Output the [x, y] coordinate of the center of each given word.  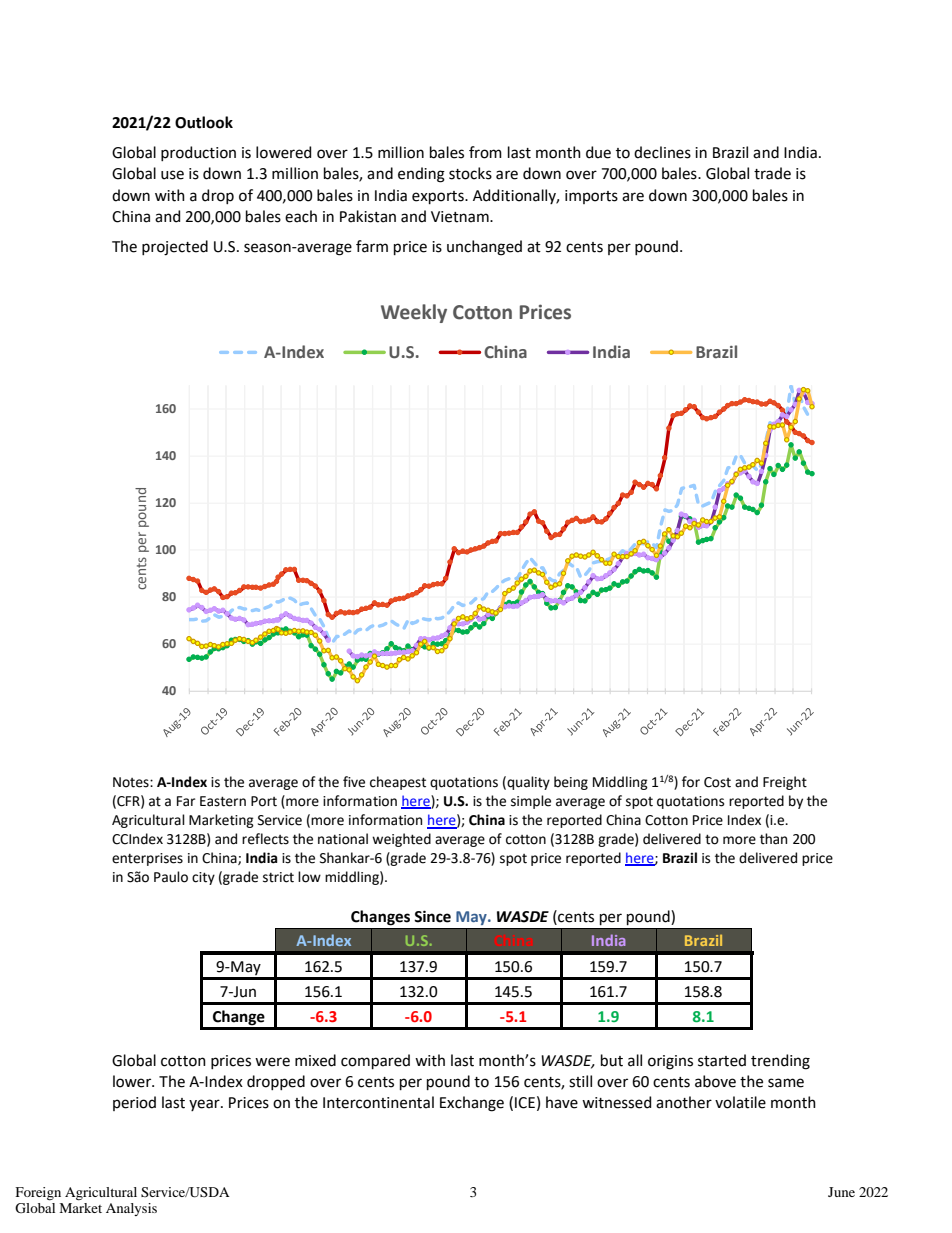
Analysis [131, 1209]
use [172, 175]
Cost [717, 782]
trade [772, 173]
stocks [470, 173]
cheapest [398, 783]
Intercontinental [378, 1102]
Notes [132, 782]
